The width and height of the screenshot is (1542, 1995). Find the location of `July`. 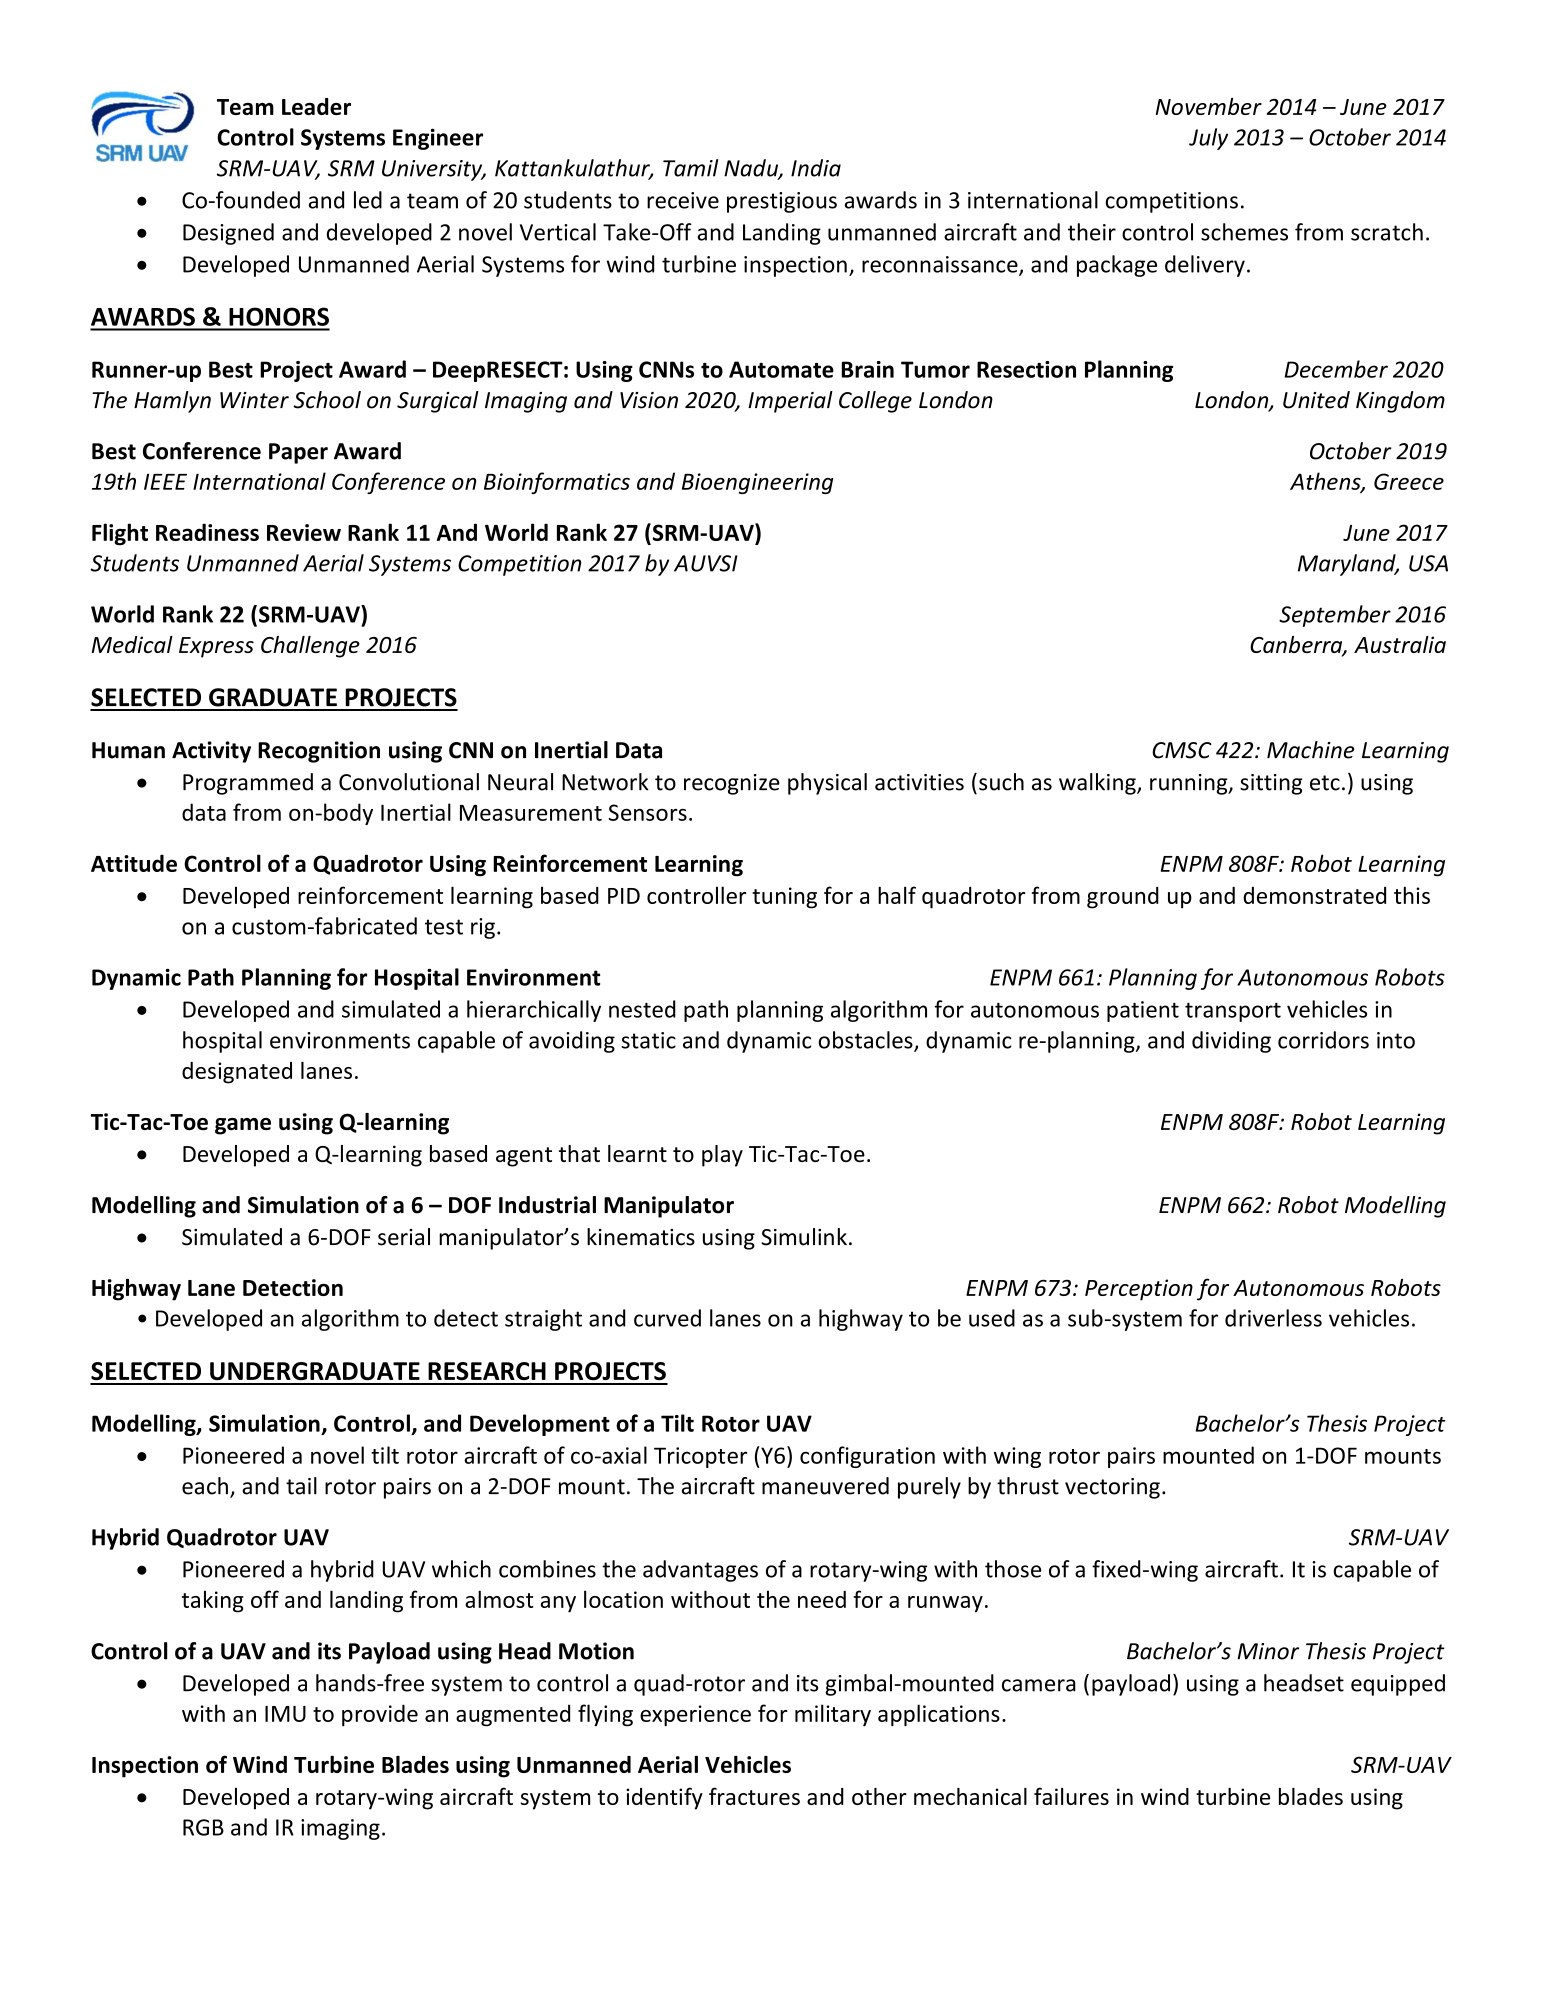

July is located at coordinates (1208, 139).
